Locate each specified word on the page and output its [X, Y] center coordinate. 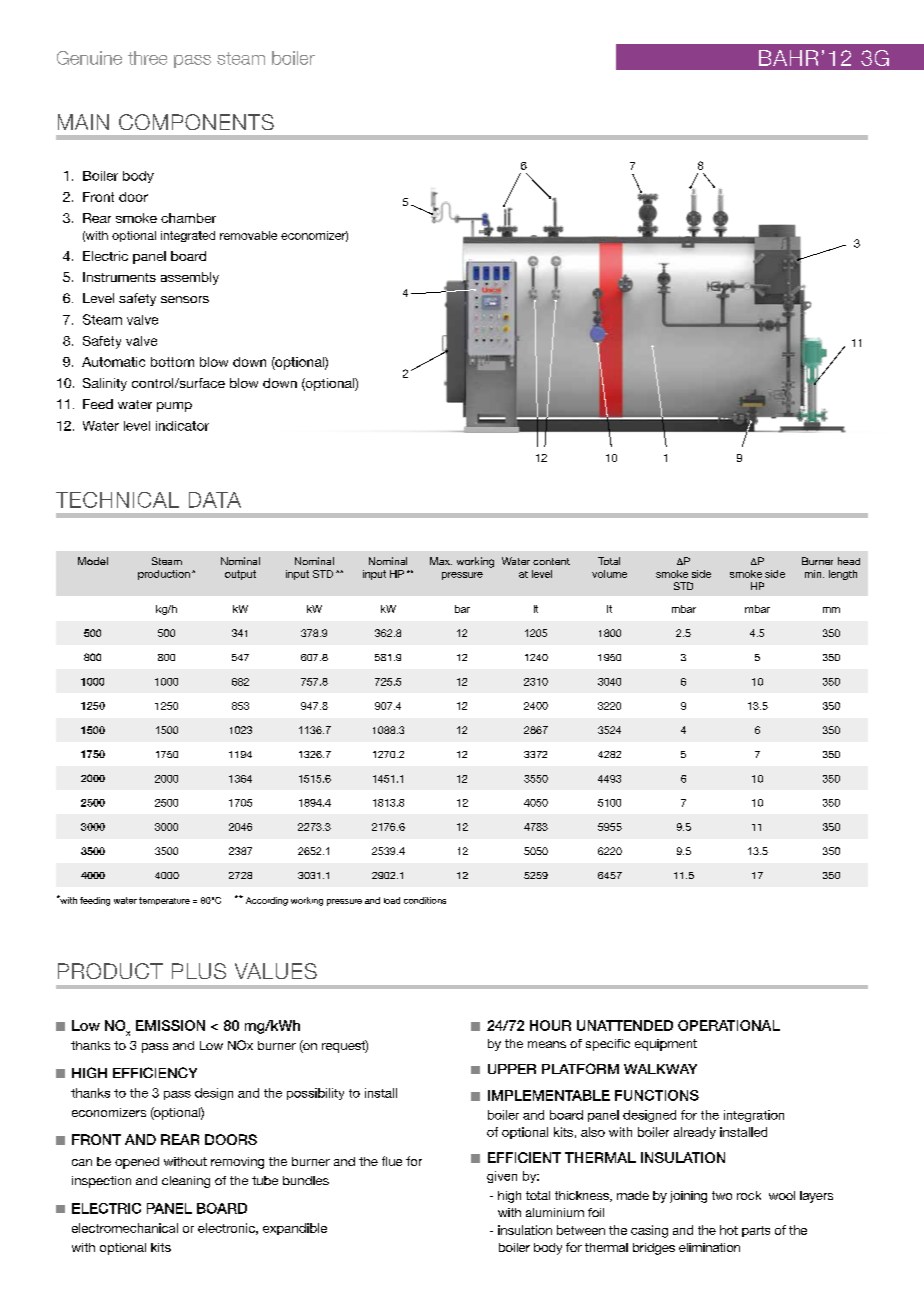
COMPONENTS [196, 122]
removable [248, 235]
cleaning [186, 1182]
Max [441, 561]
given [502, 1177]
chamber [188, 218]
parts [756, 1231]
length [843, 575]
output [240, 575]
